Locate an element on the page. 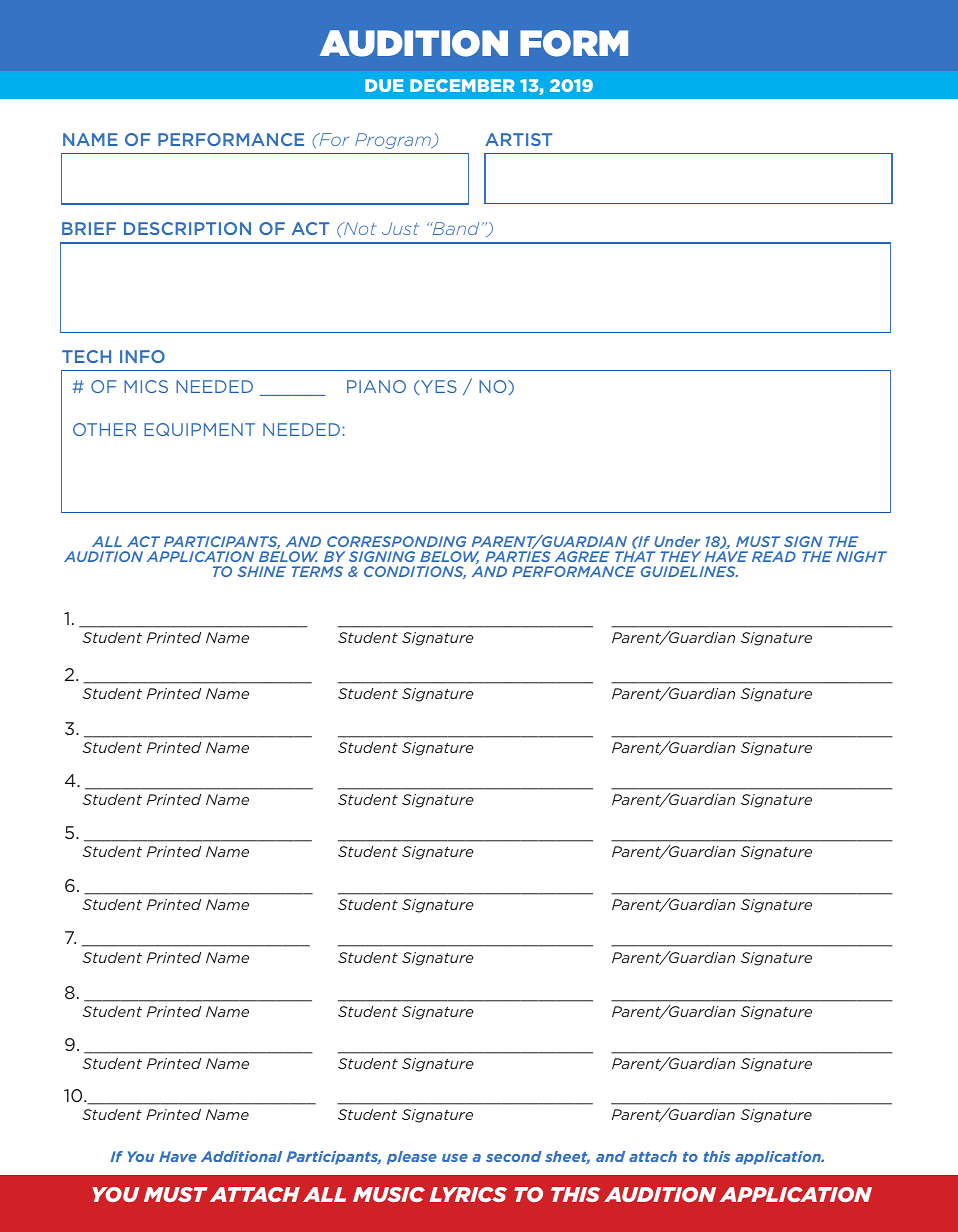  DESCRIPTION is located at coordinates (187, 228).
